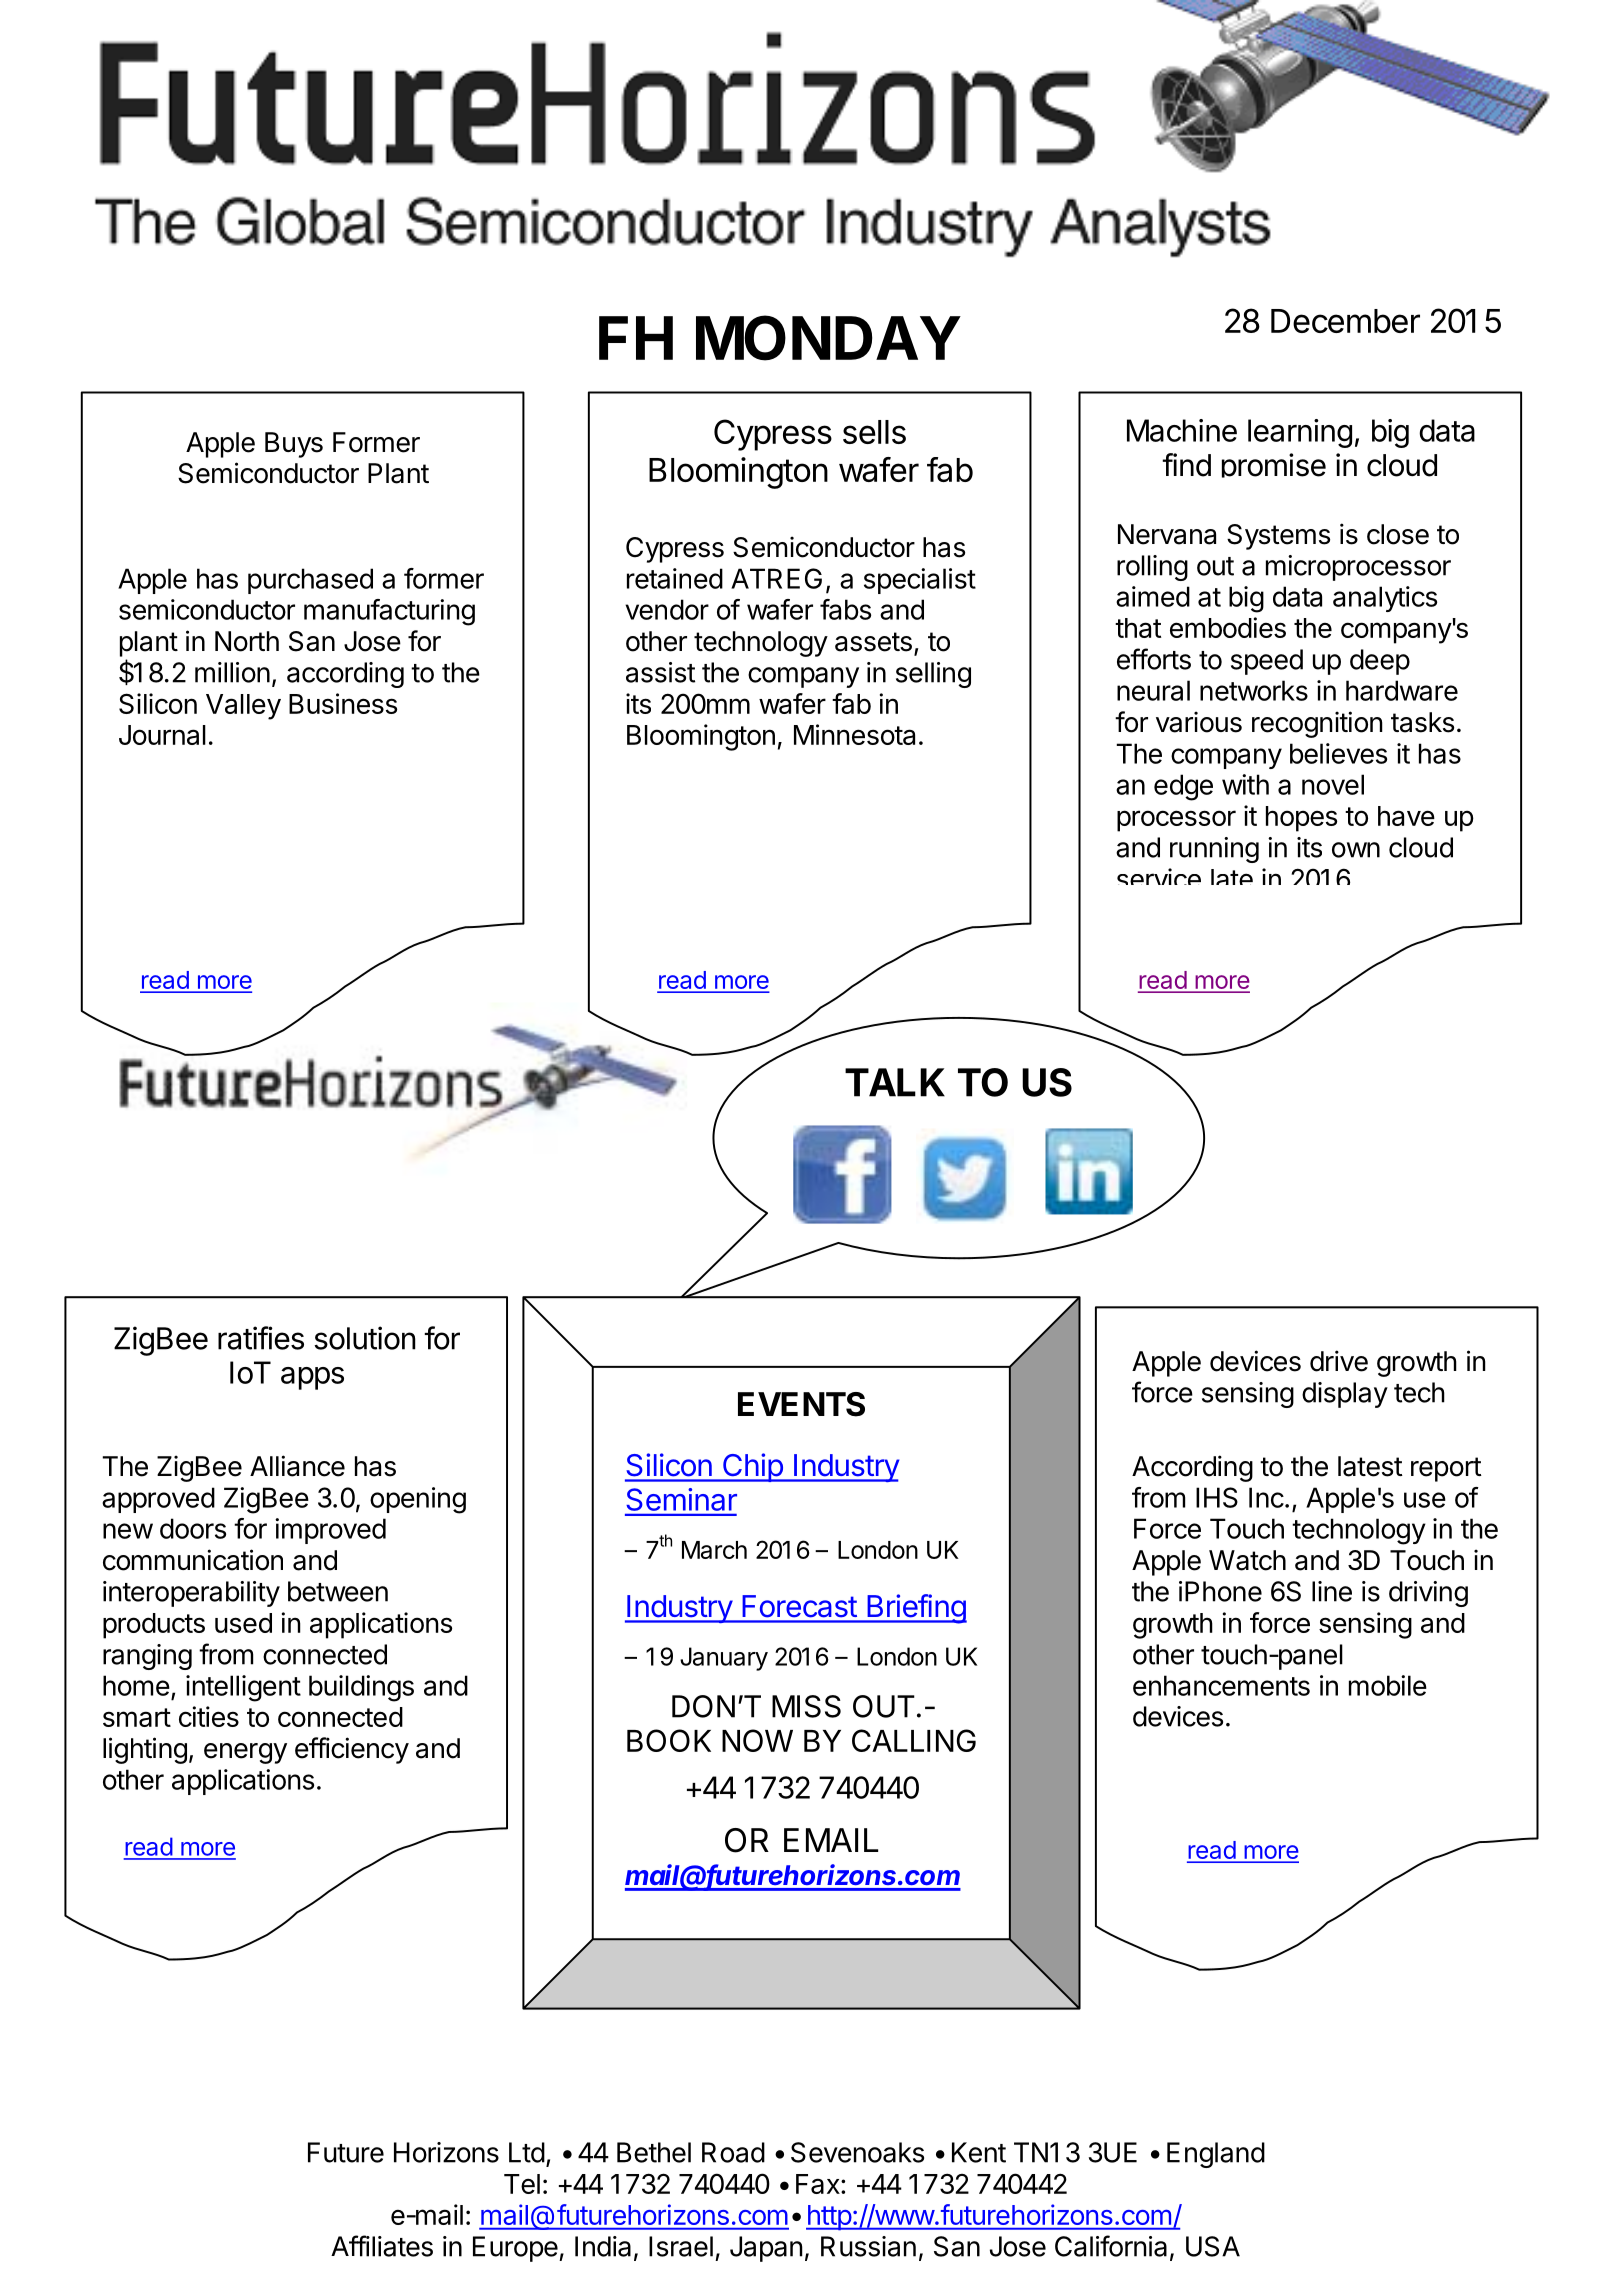 The width and height of the screenshot is (1622, 2295). What do you see at coordinates (294, 445) in the screenshot?
I see `Buys` at bounding box center [294, 445].
